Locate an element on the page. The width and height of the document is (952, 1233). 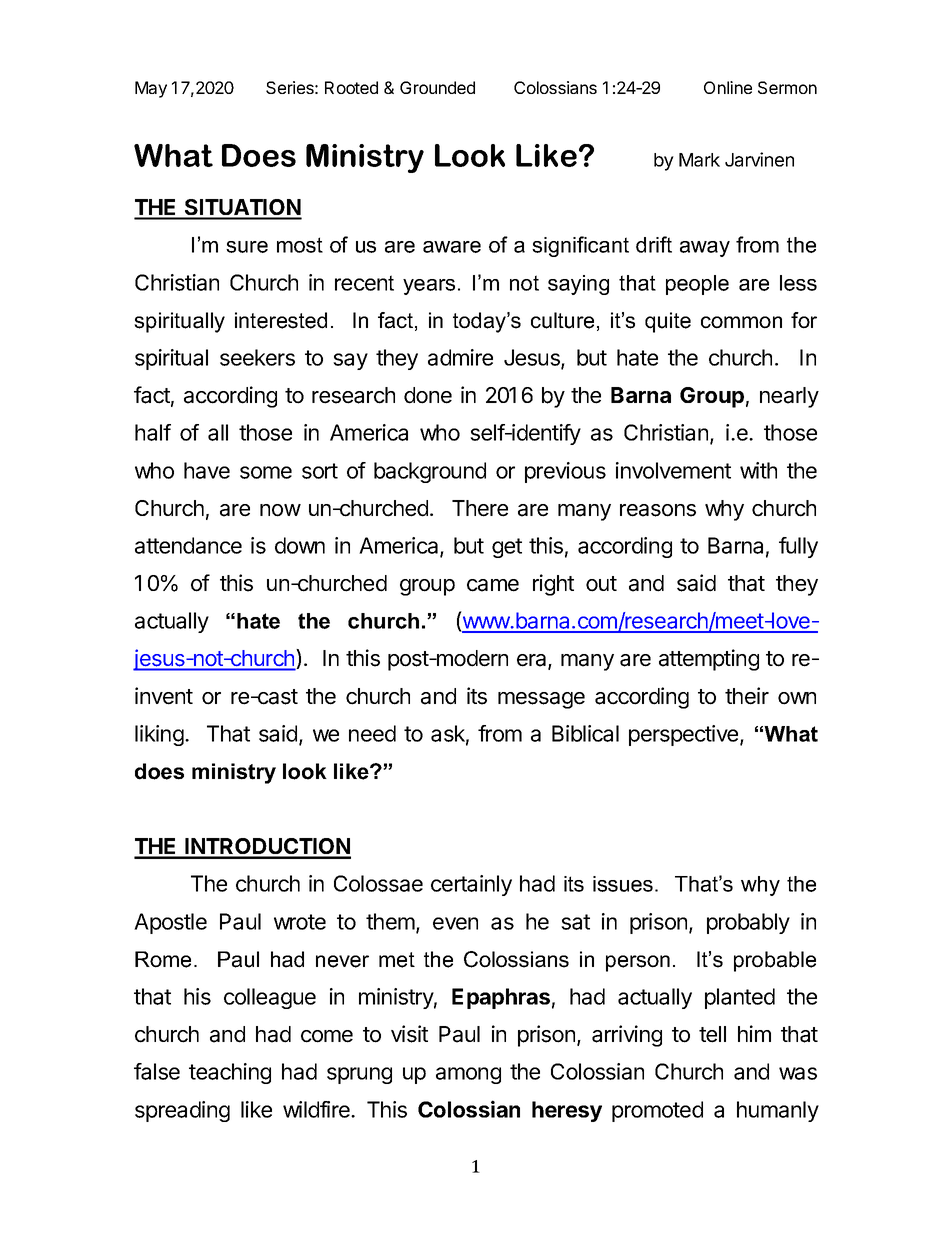
Grounded is located at coordinates (437, 87).
